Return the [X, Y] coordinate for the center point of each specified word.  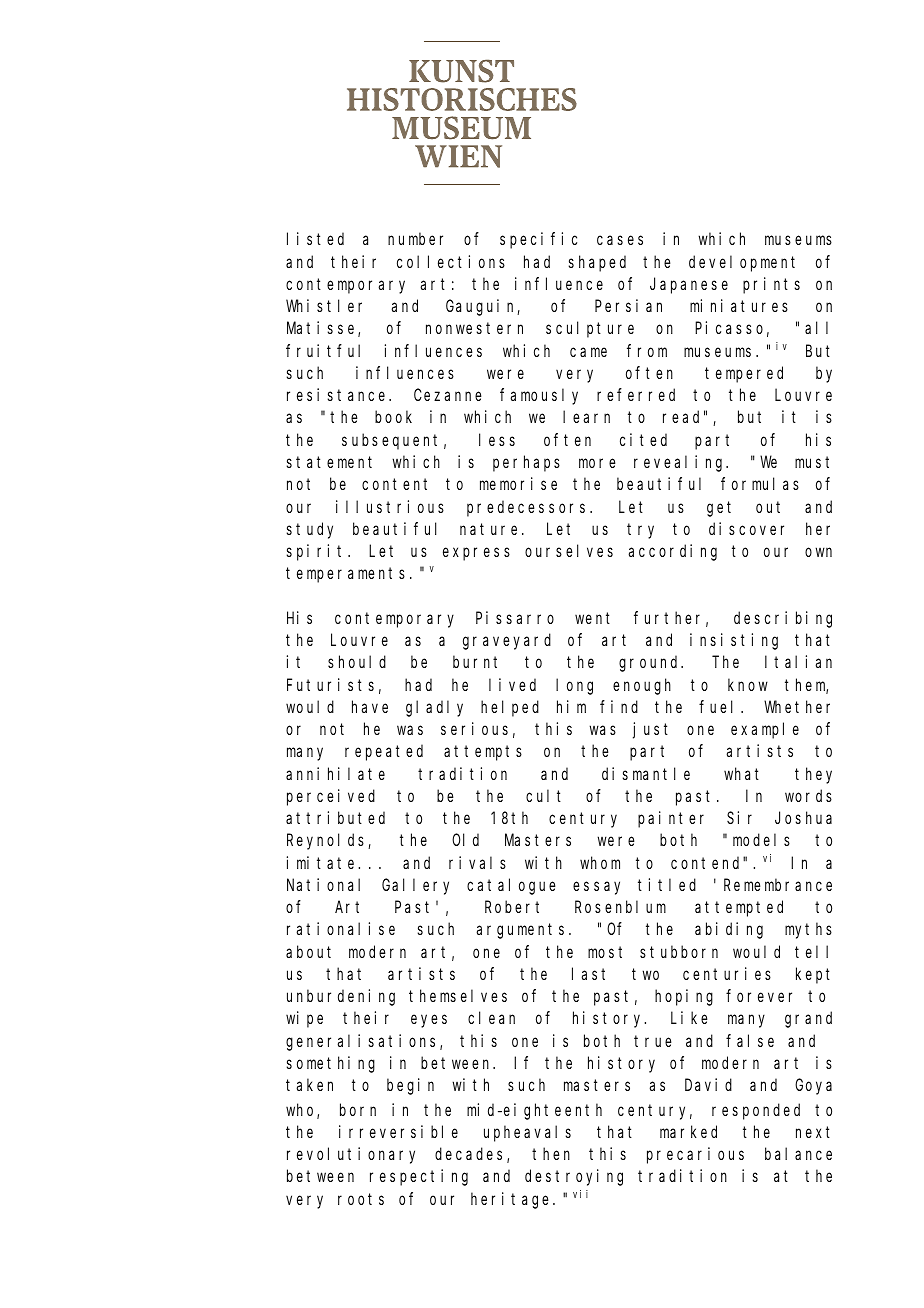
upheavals [527, 1133]
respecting [419, 1177]
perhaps [526, 463]
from [647, 350]
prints [771, 285]
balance [798, 1154]
